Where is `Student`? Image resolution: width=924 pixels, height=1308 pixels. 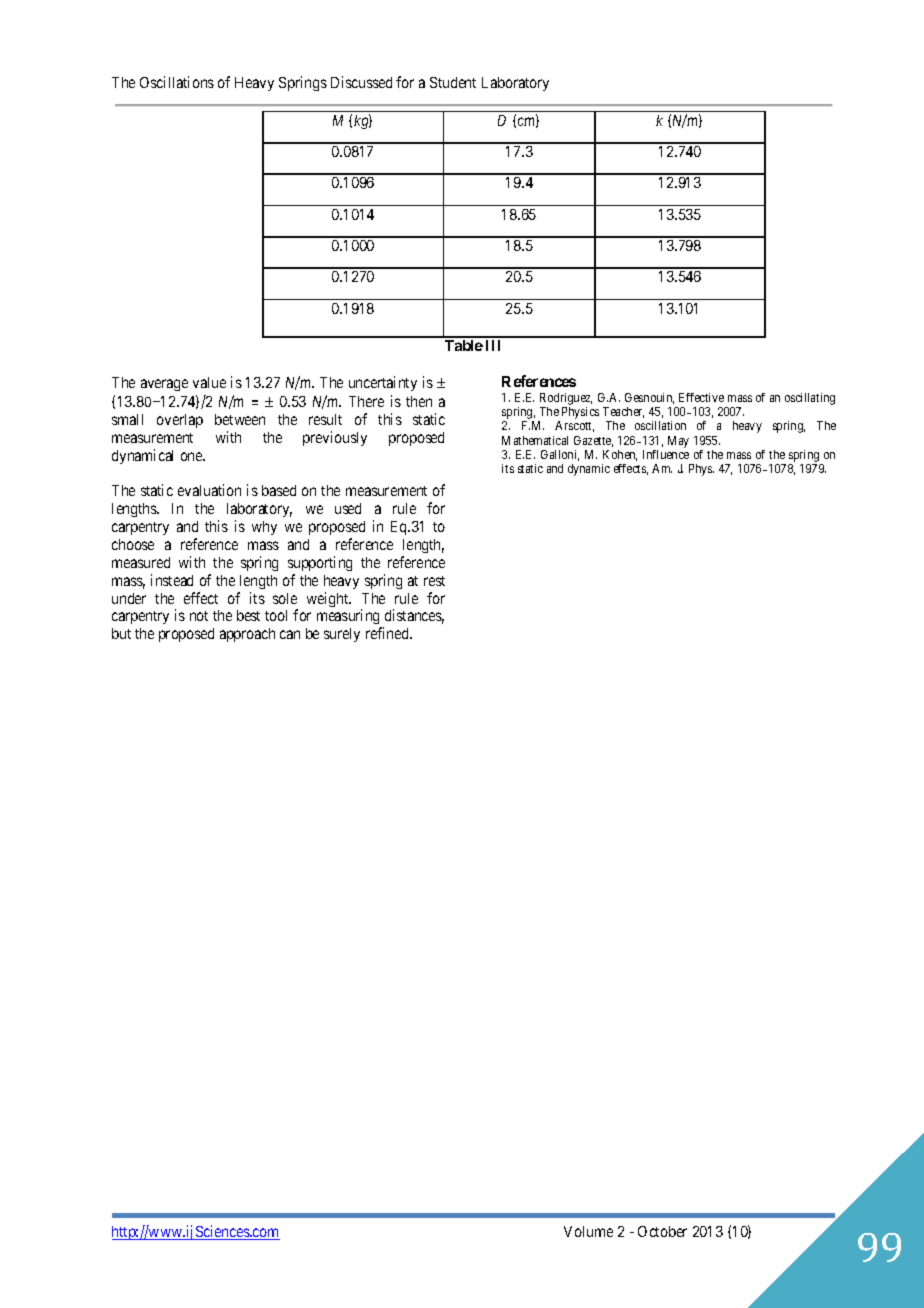
Student is located at coordinates (453, 82).
